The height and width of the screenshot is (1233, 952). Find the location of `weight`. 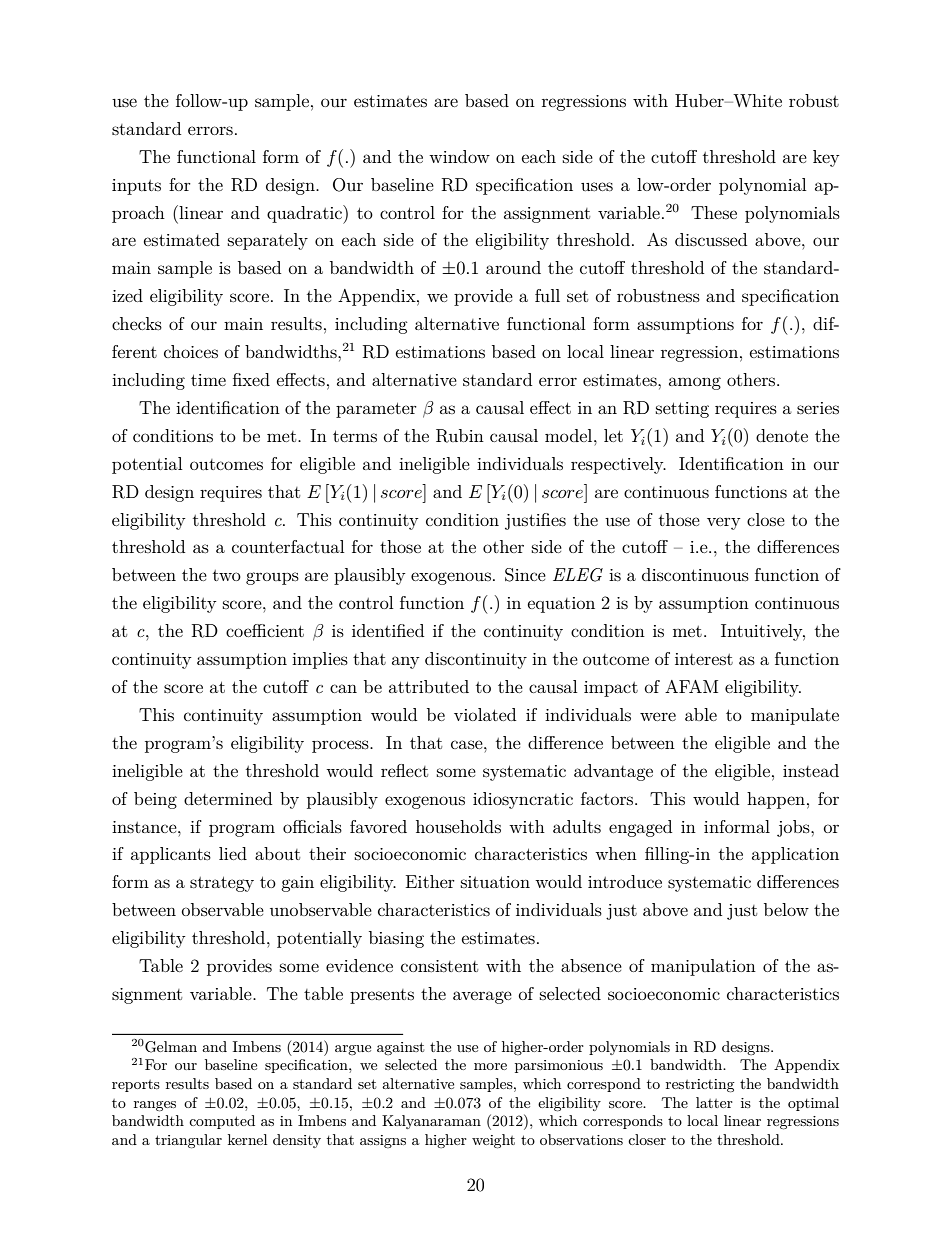

weight is located at coordinates (493, 1141).
